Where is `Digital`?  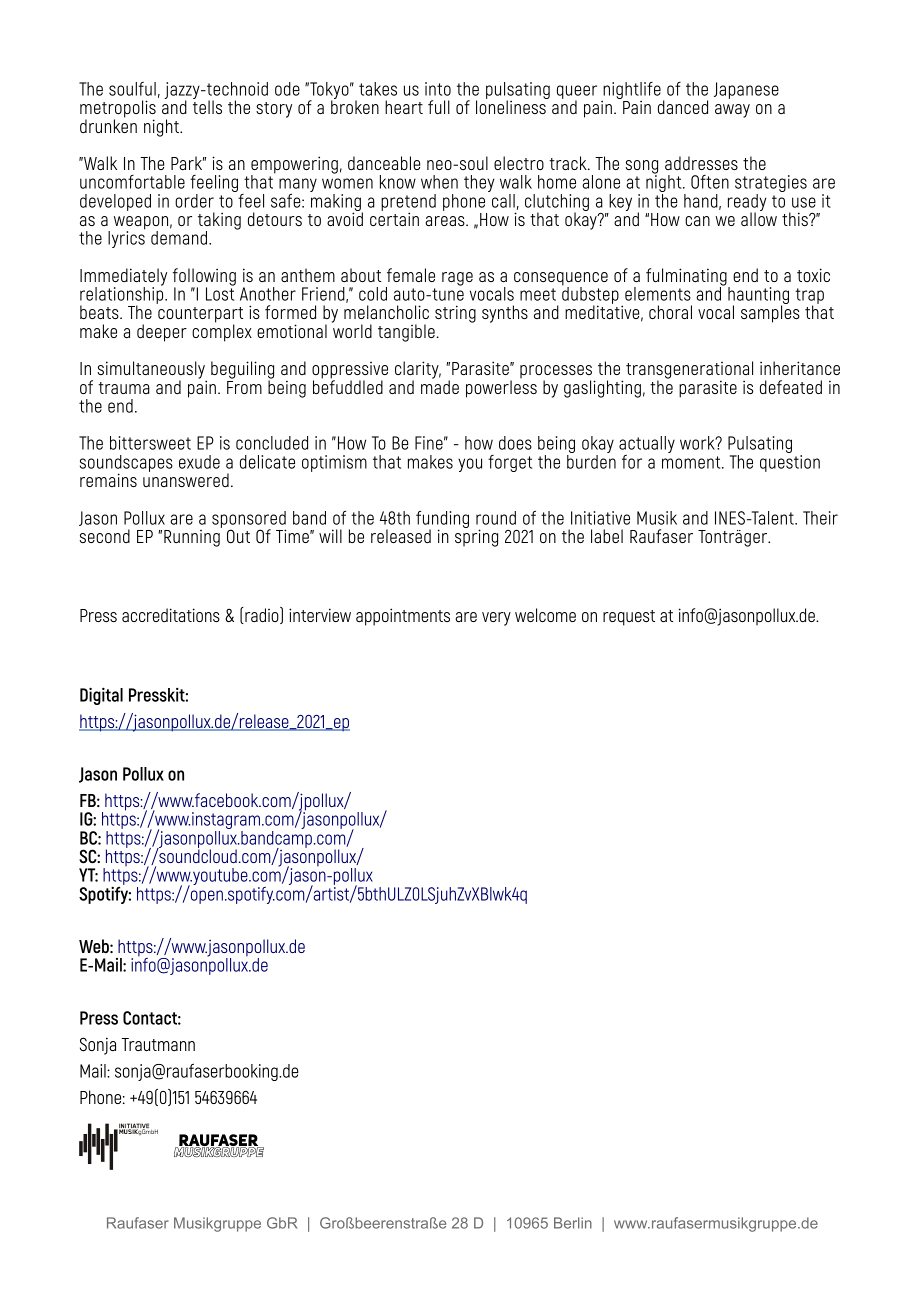 Digital is located at coordinates (101, 696).
